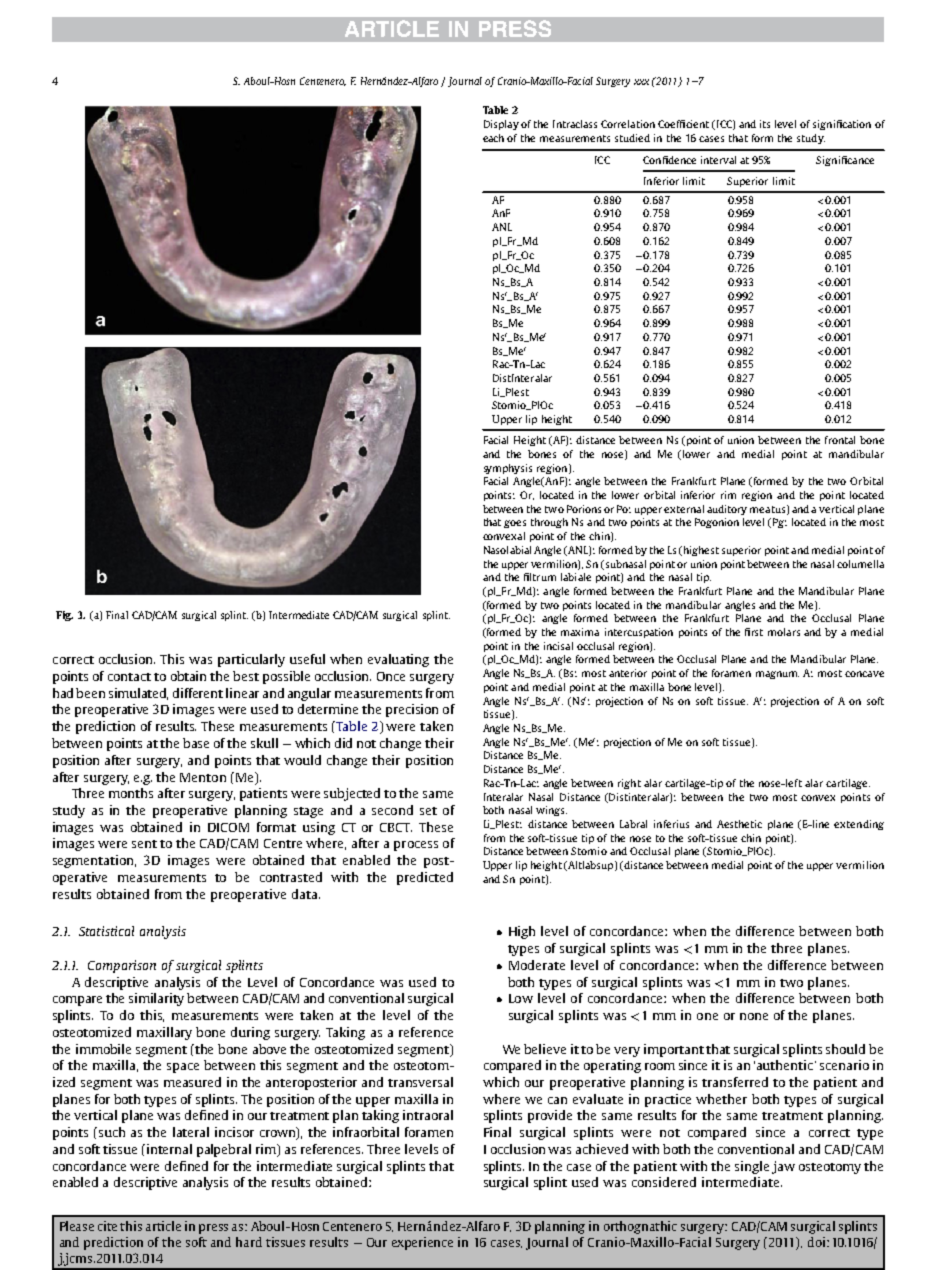 The width and height of the document is (952, 1270). Describe the element at coordinates (422, 1243) in the document. I see `experience` at that location.
